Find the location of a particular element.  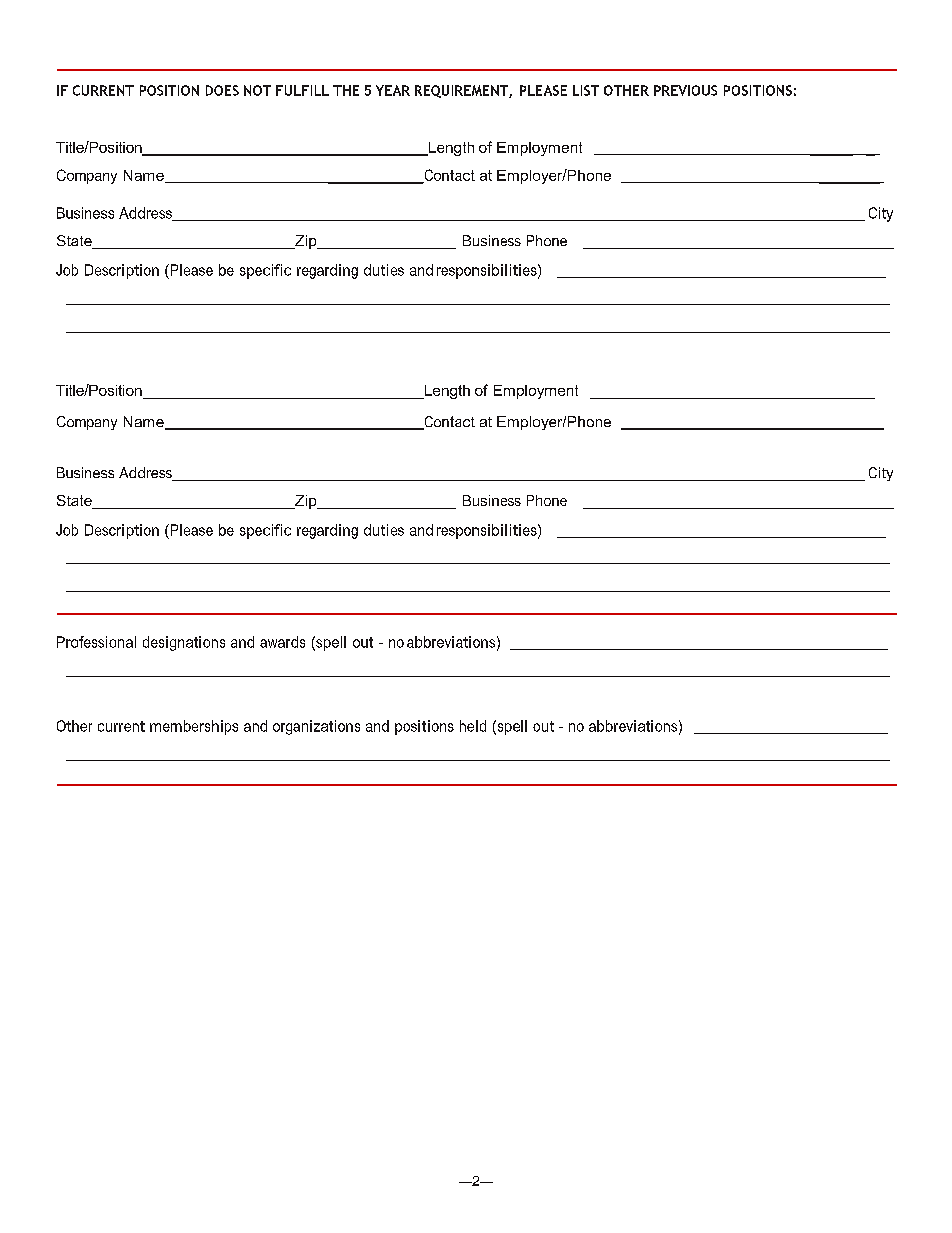

awards is located at coordinates (282, 642).
